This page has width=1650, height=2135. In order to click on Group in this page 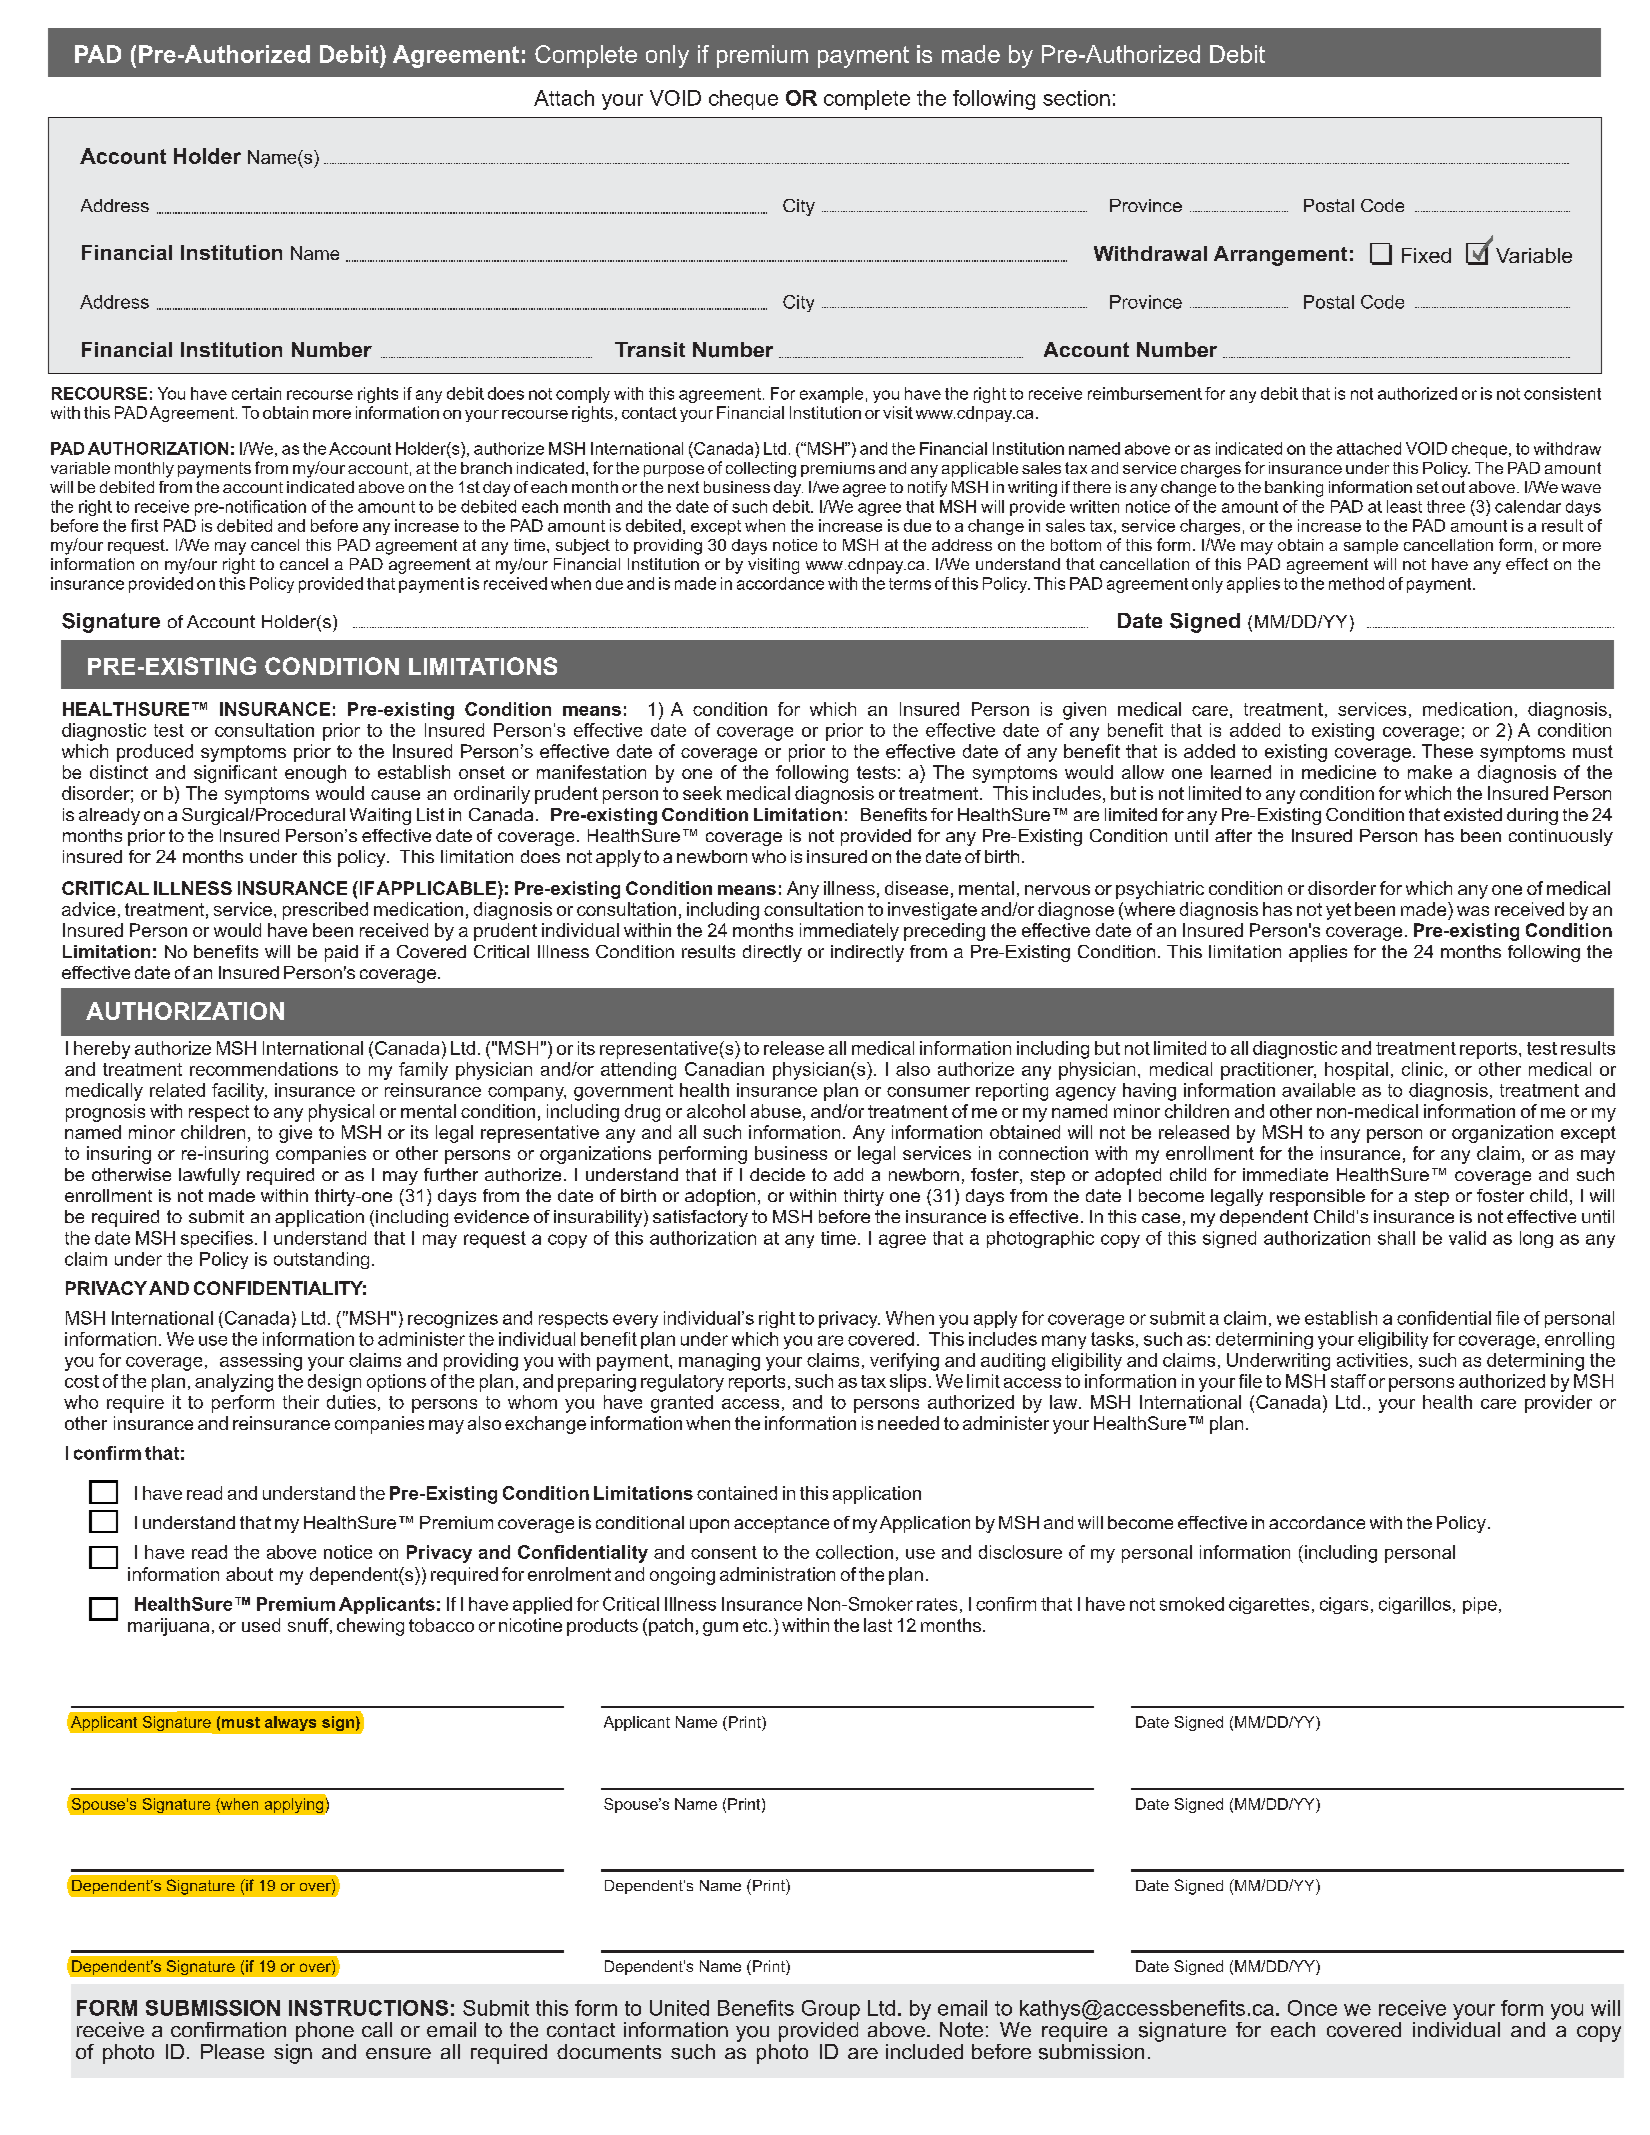, I will do `click(831, 2010)`.
